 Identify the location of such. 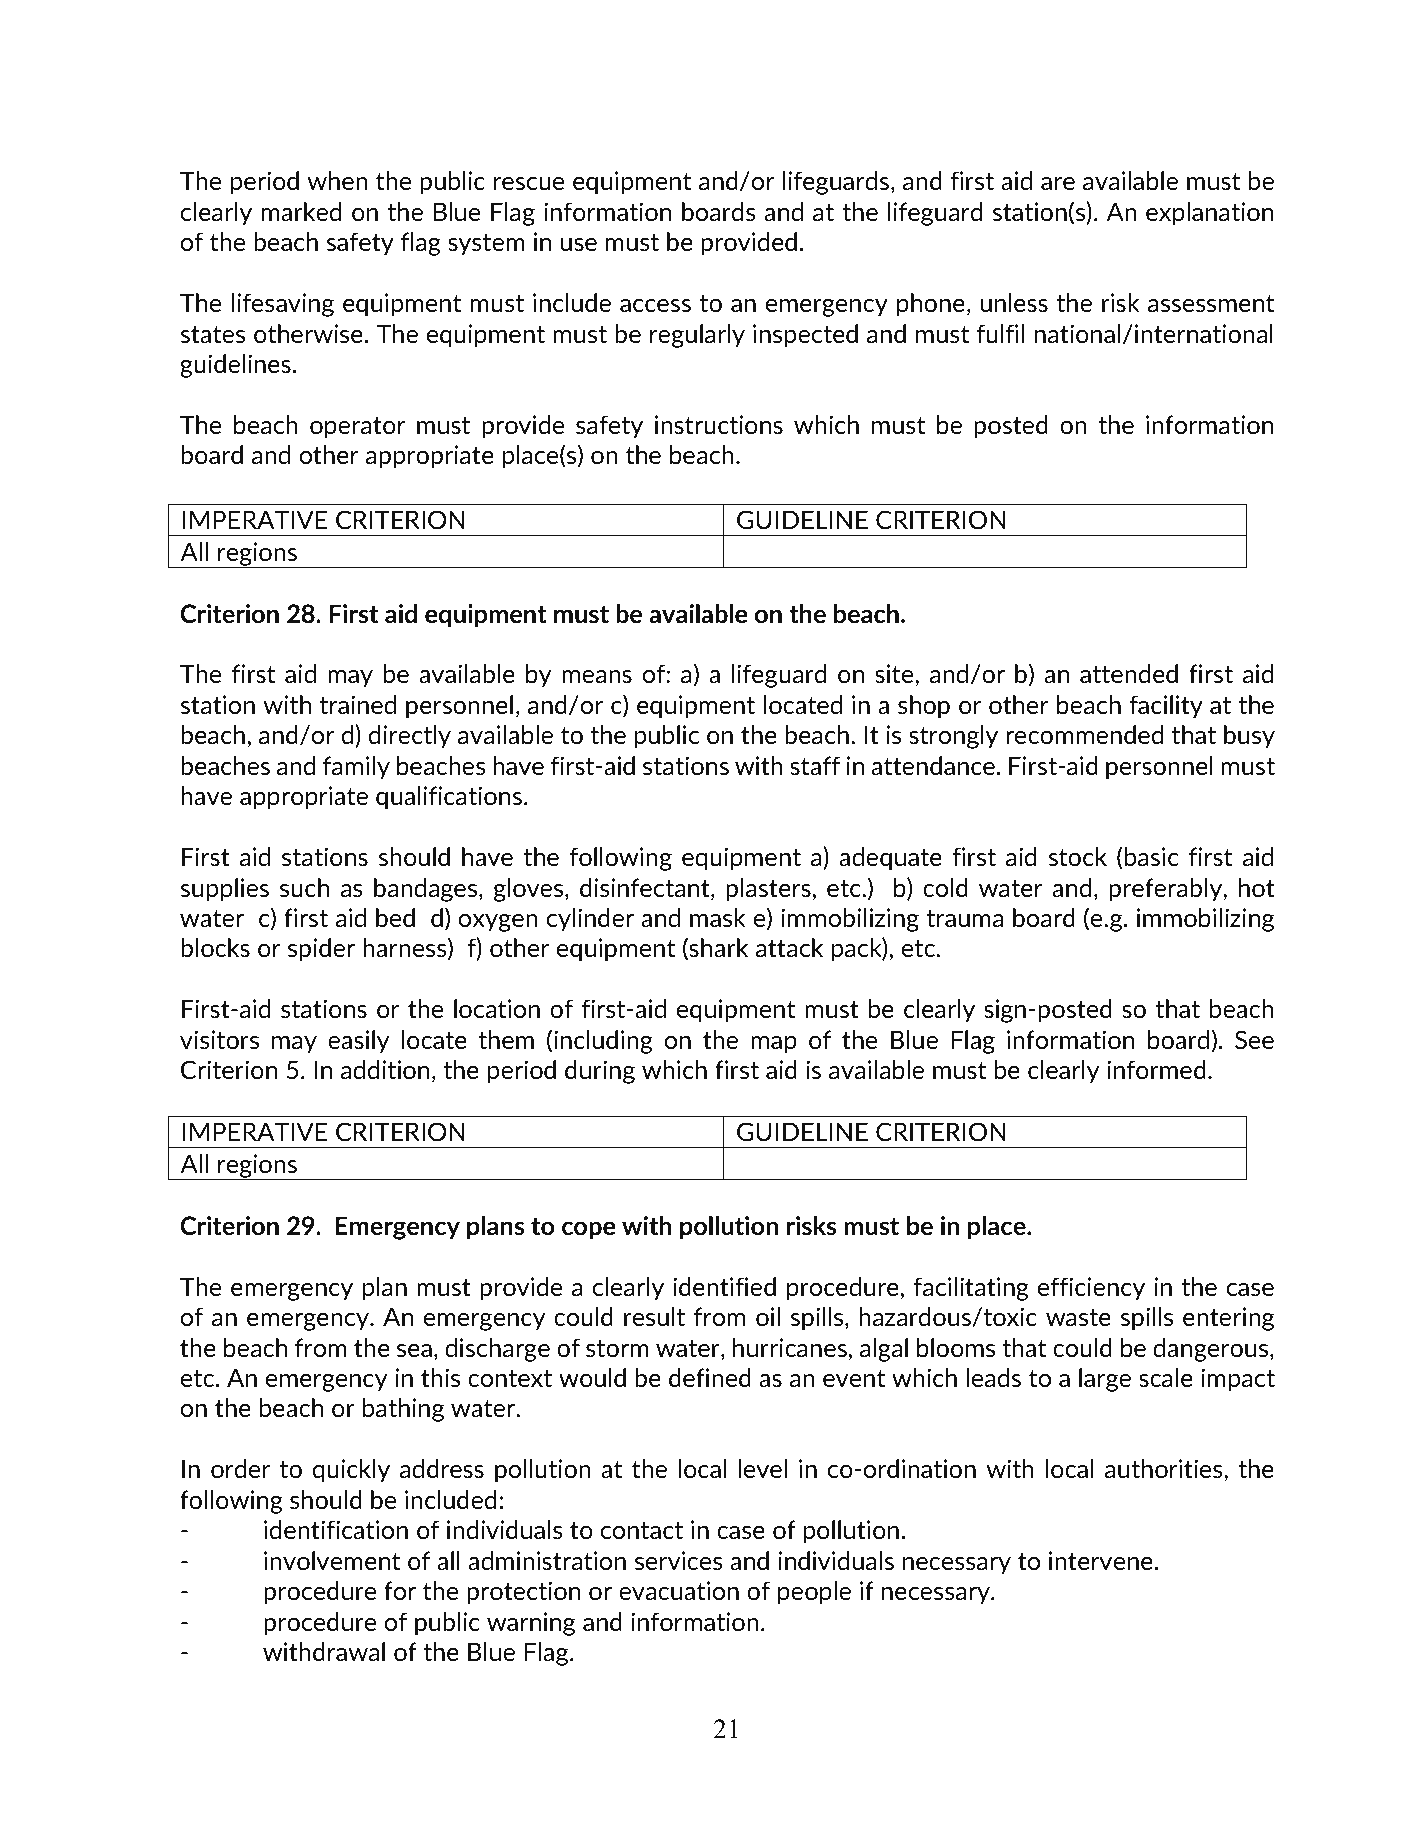
(304, 887).
